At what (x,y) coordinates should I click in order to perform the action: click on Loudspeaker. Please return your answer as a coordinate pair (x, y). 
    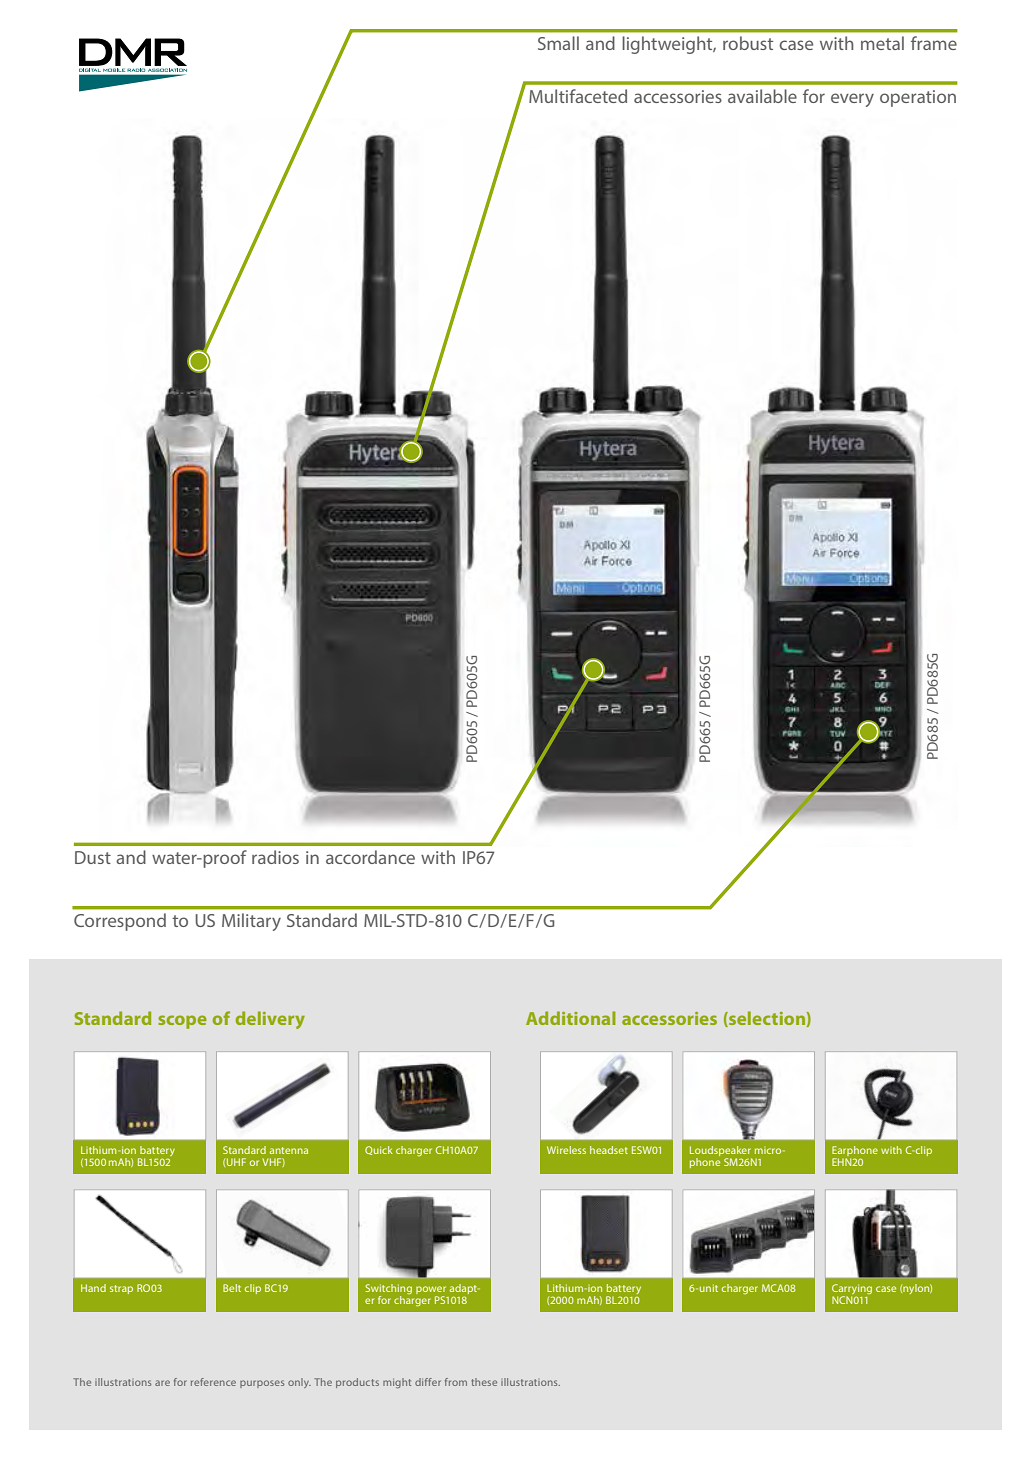
    Looking at the image, I should click on (720, 1151).
